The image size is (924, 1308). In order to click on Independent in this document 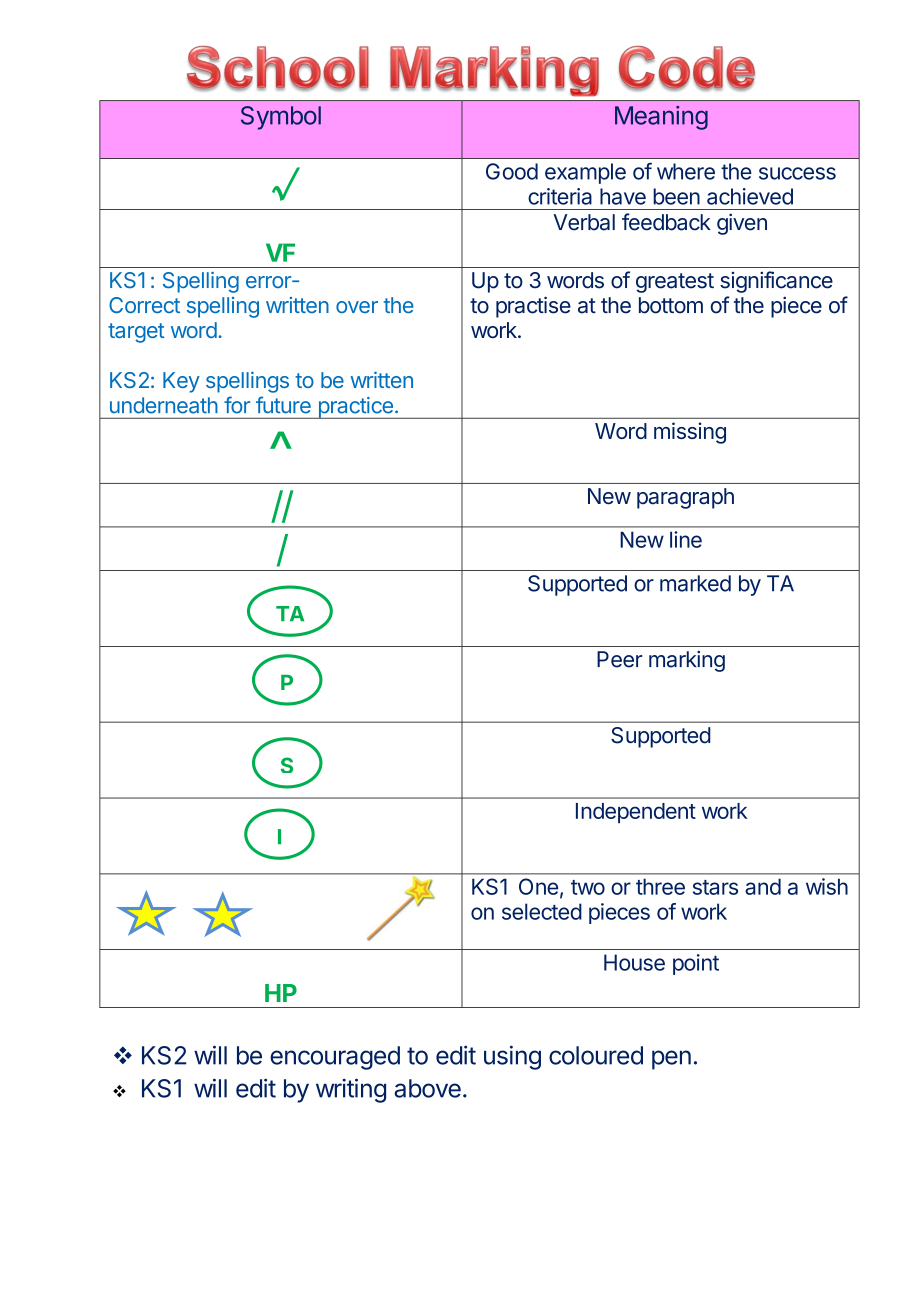, I will do `click(636, 813)`.
